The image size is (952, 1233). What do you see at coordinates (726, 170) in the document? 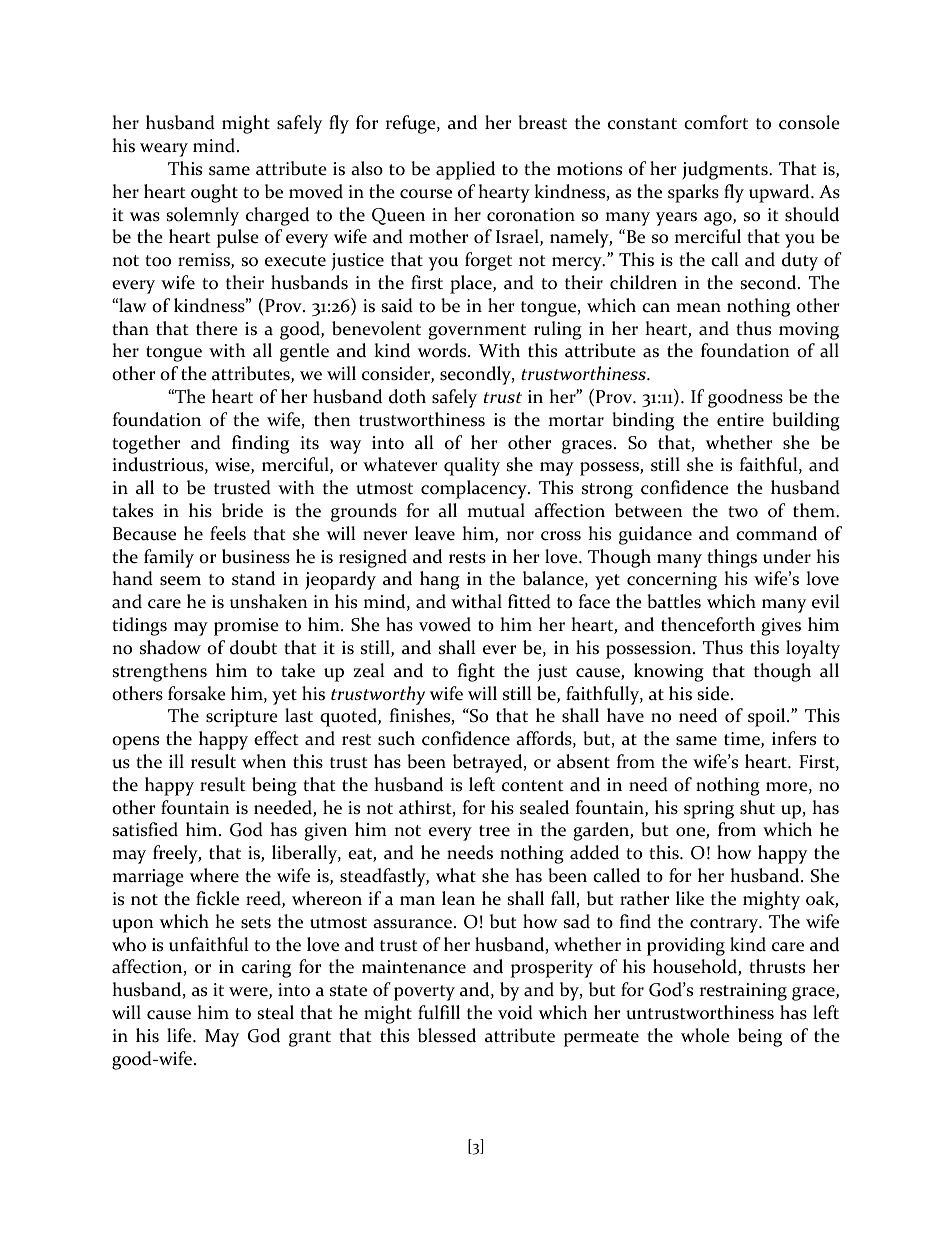
I see `judgments` at bounding box center [726, 170].
